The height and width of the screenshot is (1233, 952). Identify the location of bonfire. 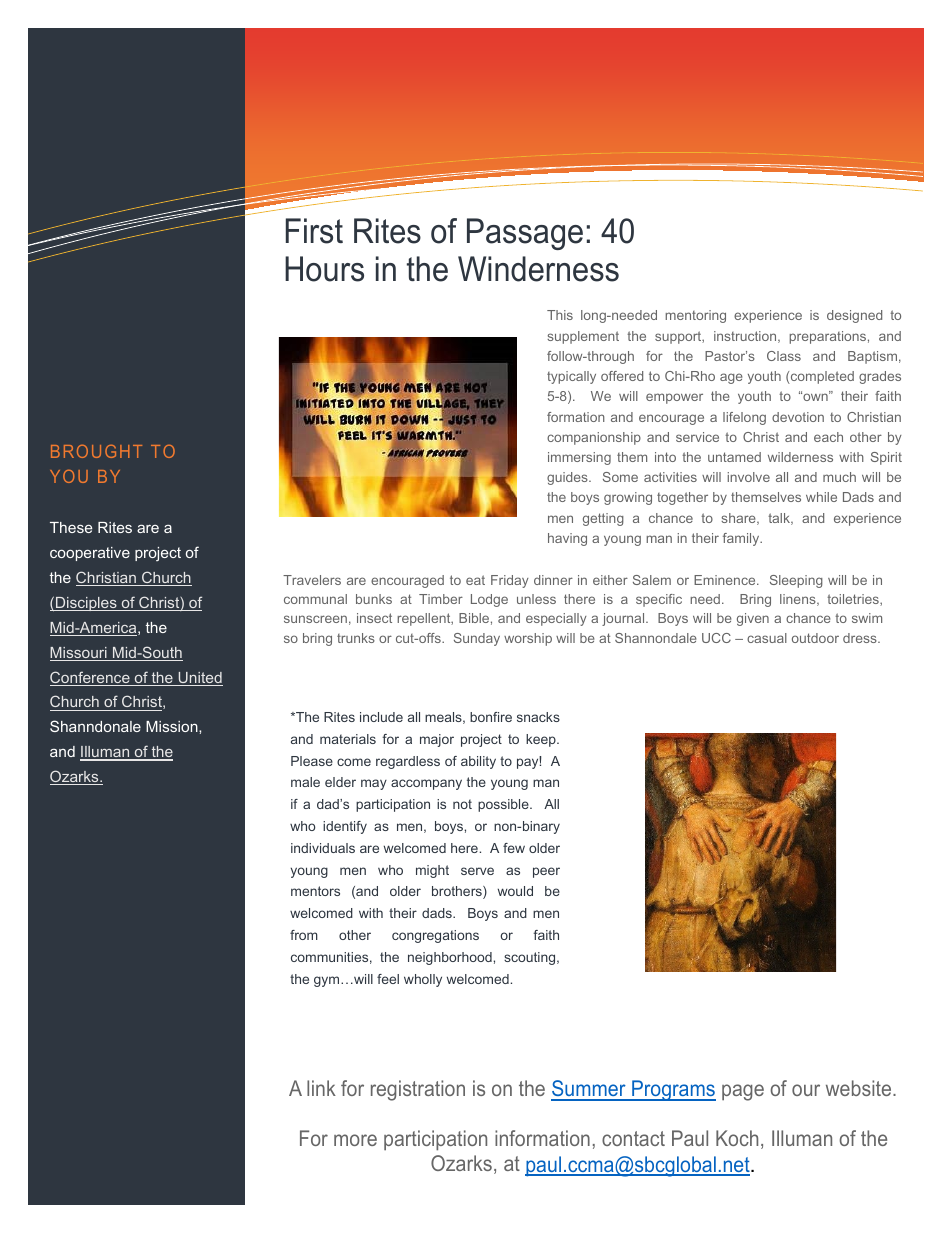
(491, 717).
